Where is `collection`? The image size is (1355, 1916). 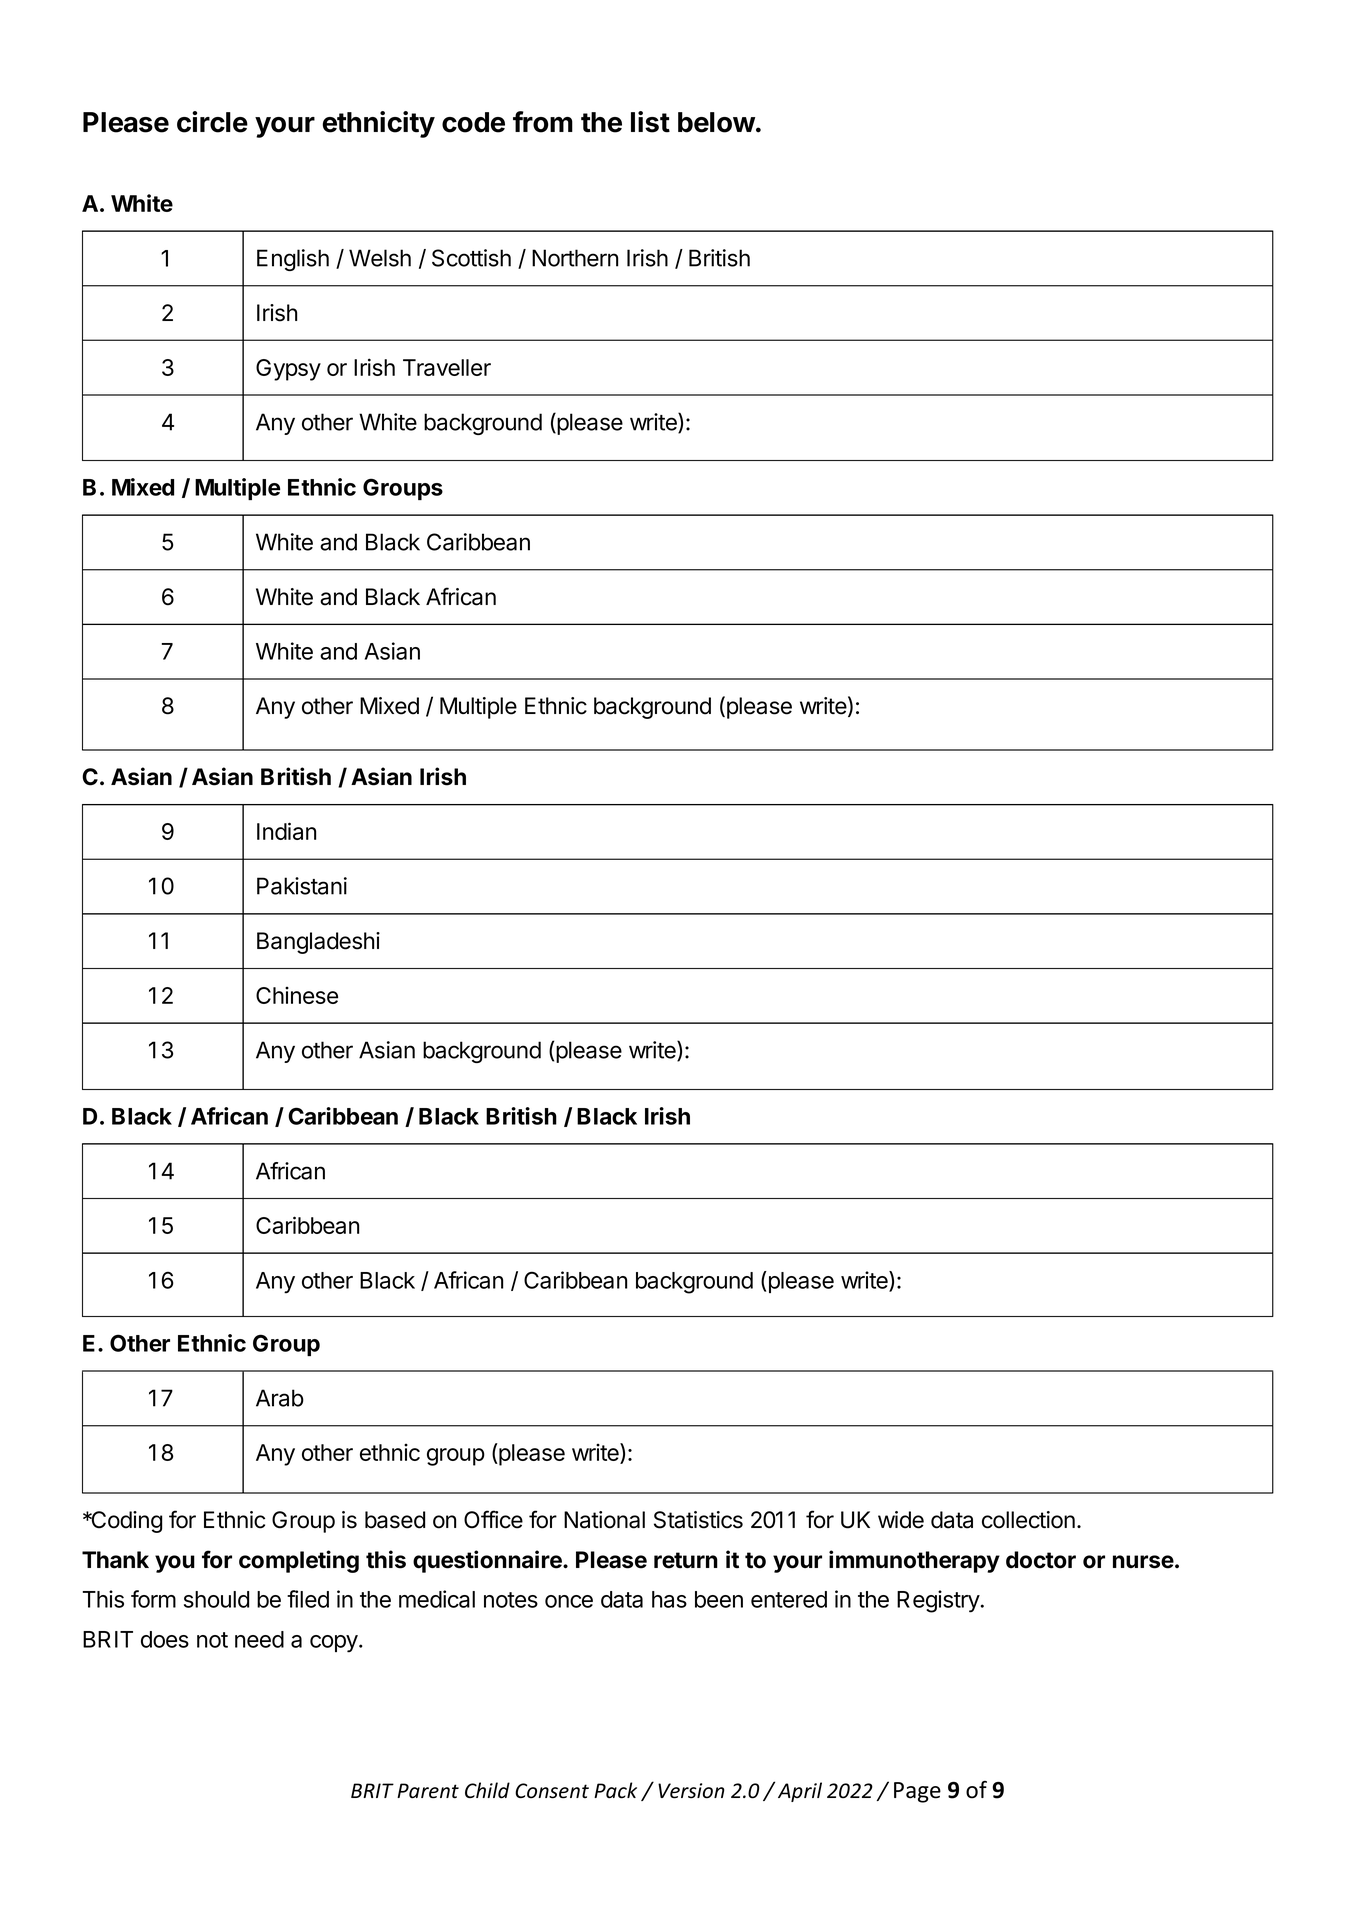
collection is located at coordinates (1028, 1520).
